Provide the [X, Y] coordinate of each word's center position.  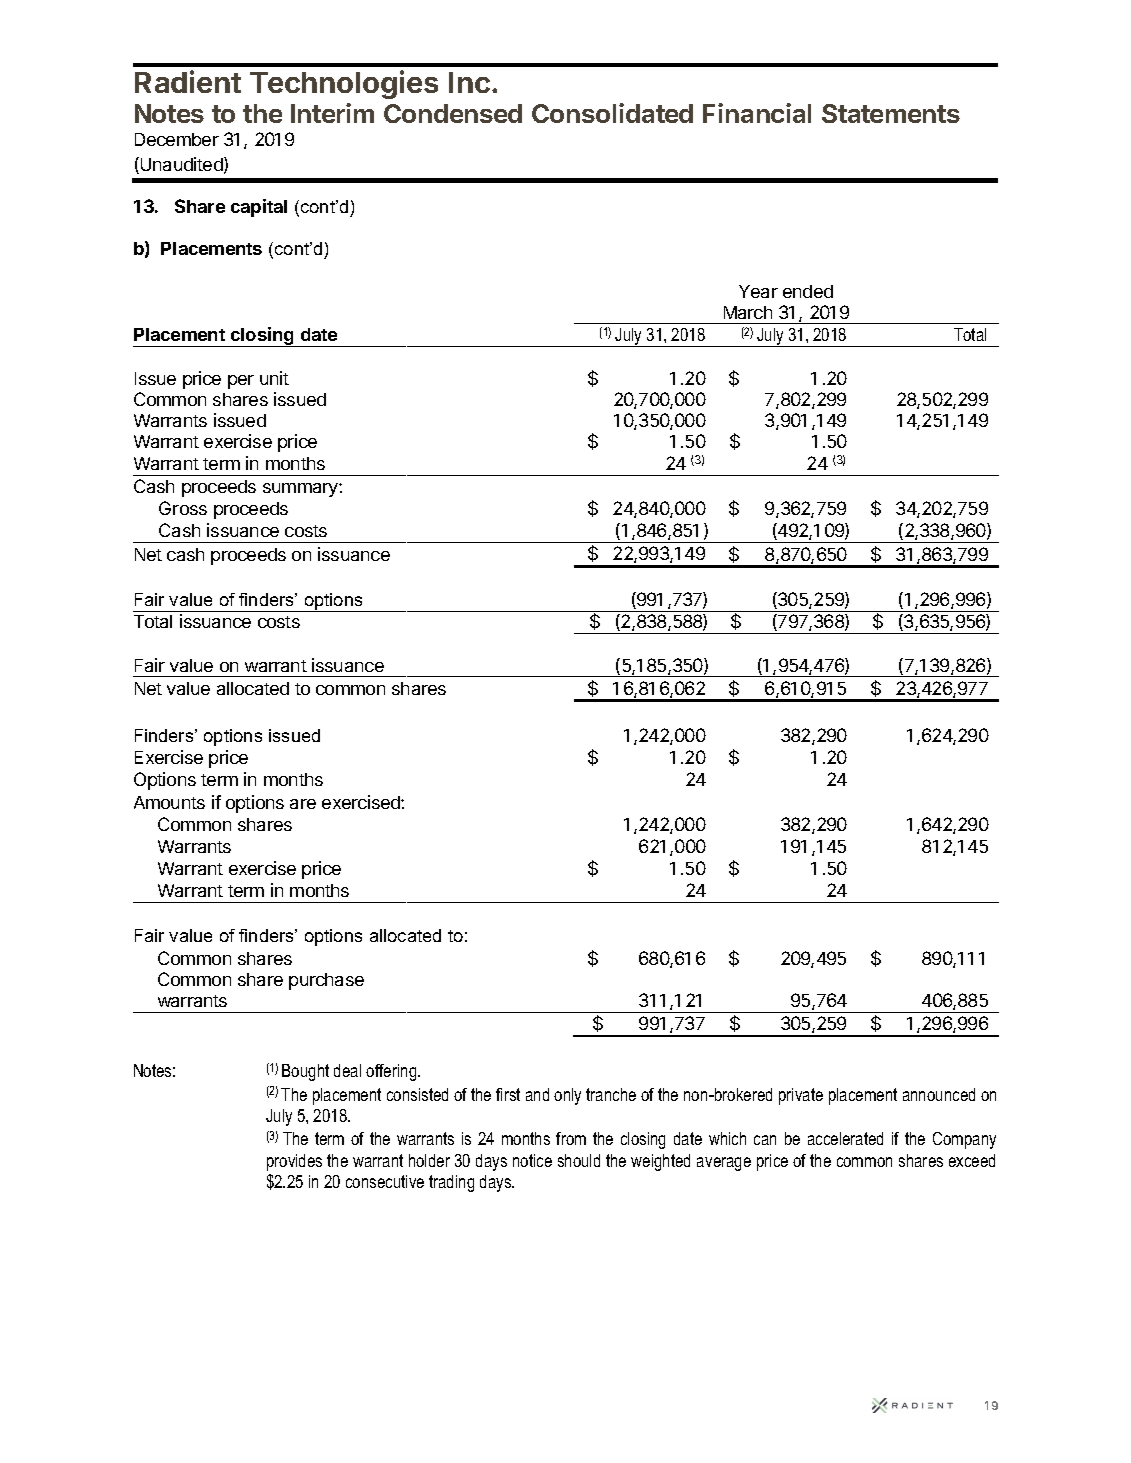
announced [939, 1094]
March [748, 312]
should [579, 1160]
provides [294, 1162]
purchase [326, 981]
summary [301, 490]
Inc [469, 82]
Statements [891, 113]
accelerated [845, 1138]
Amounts [169, 802]
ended [808, 291]
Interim [332, 113]
